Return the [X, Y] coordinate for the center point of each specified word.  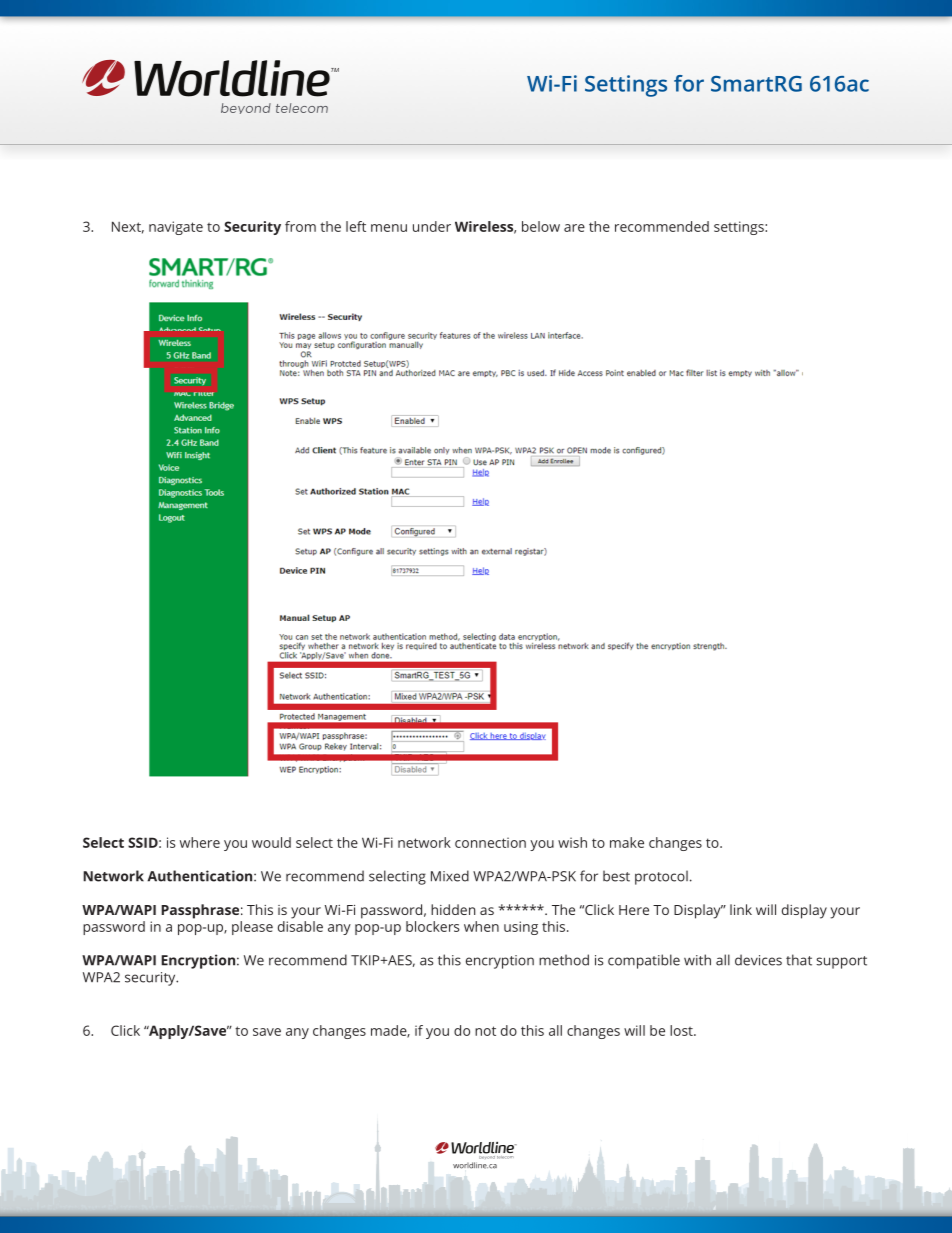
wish [572, 842]
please [252, 928]
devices [758, 960]
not [485, 1031]
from [300, 226]
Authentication [201, 876]
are [574, 228]
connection [490, 842]
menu [389, 228]
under [432, 226]
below [541, 226]
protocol [661, 877]
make [627, 842]
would [271, 842]
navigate [176, 228]
